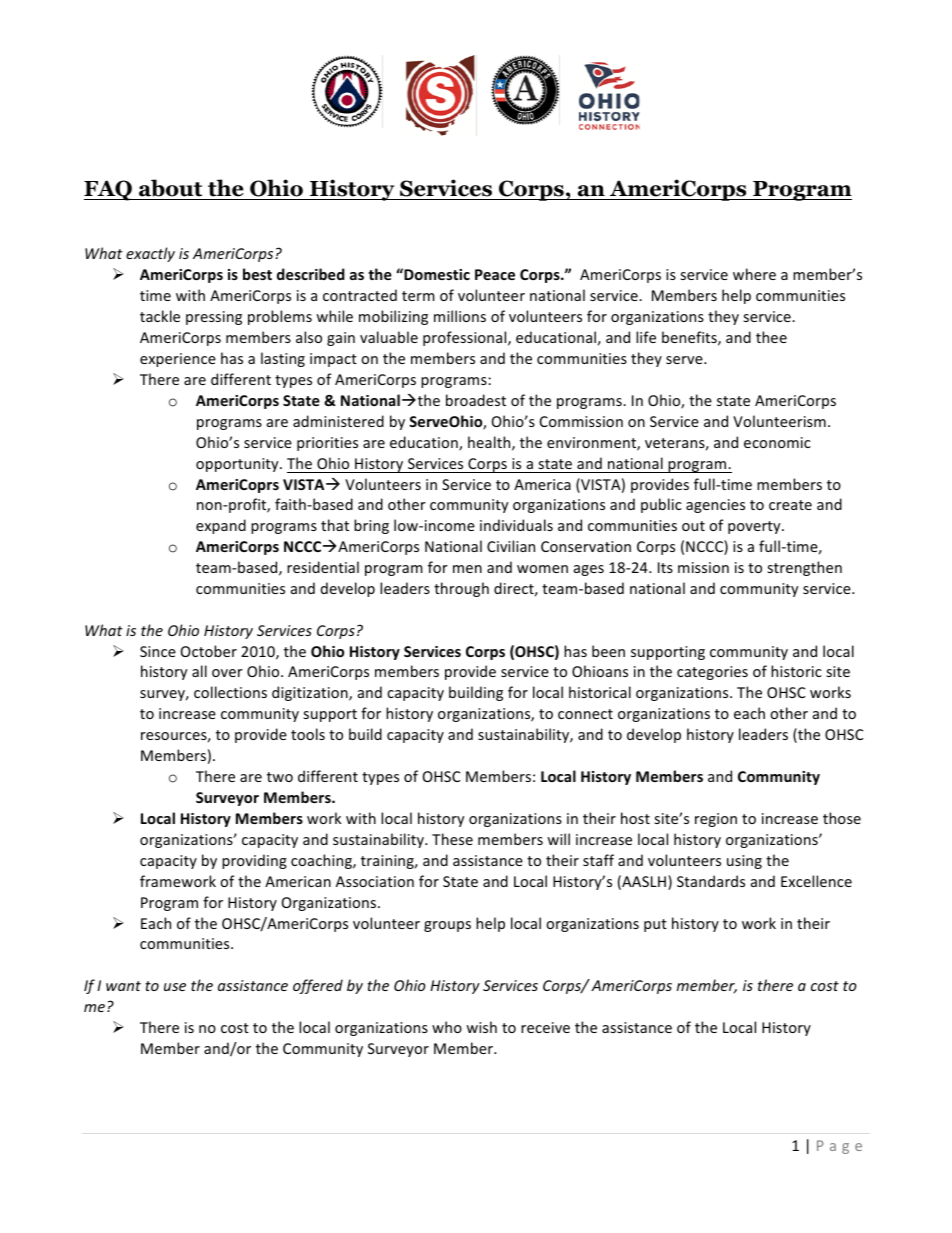 This screenshot has height=1233, width=952. What do you see at coordinates (754, 274) in the screenshot?
I see `where` at bounding box center [754, 274].
